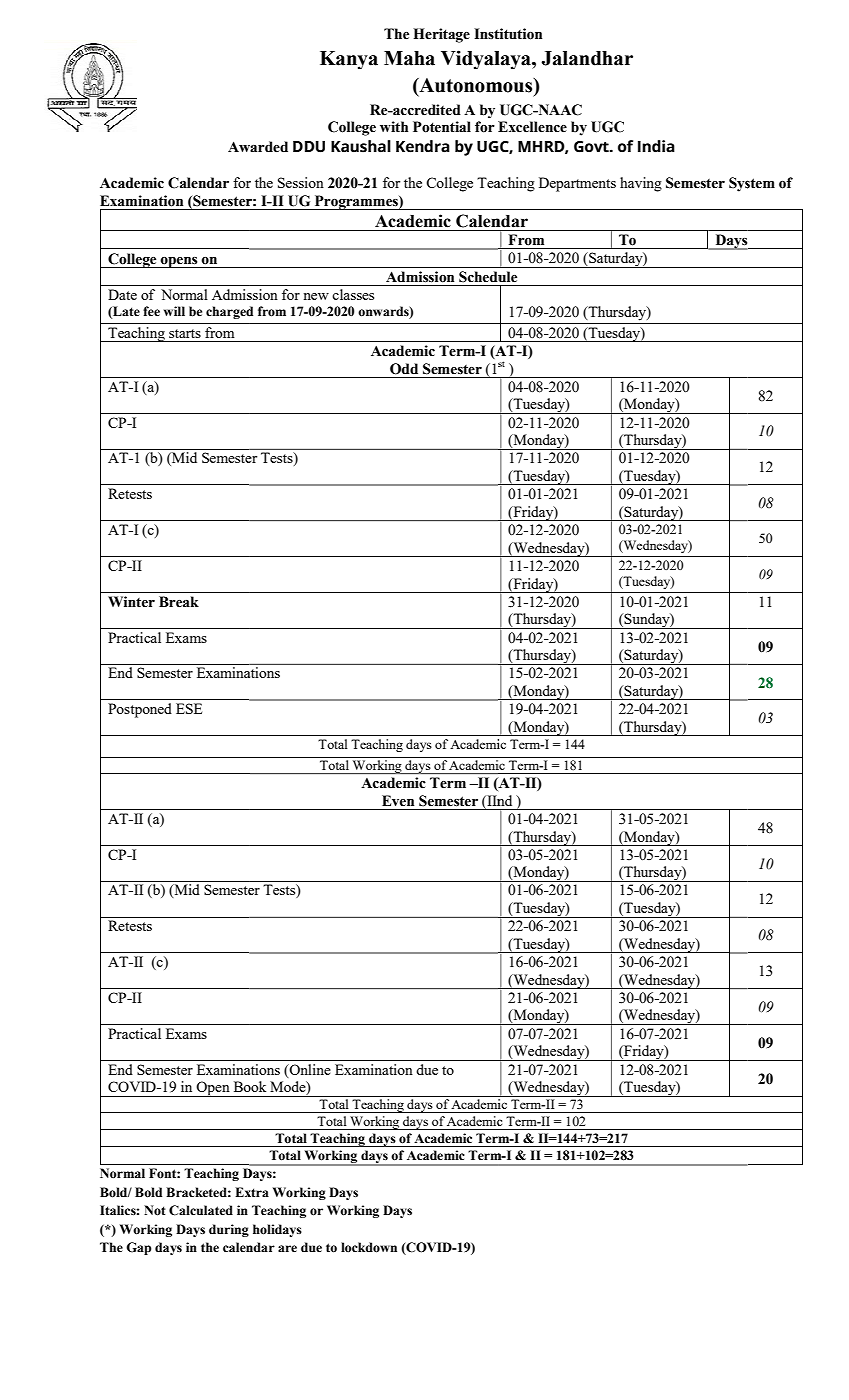 The height and width of the image is (1400, 849). What do you see at coordinates (404, 369) in the image?
I see `Odd` at bounding box center [404, 369].
